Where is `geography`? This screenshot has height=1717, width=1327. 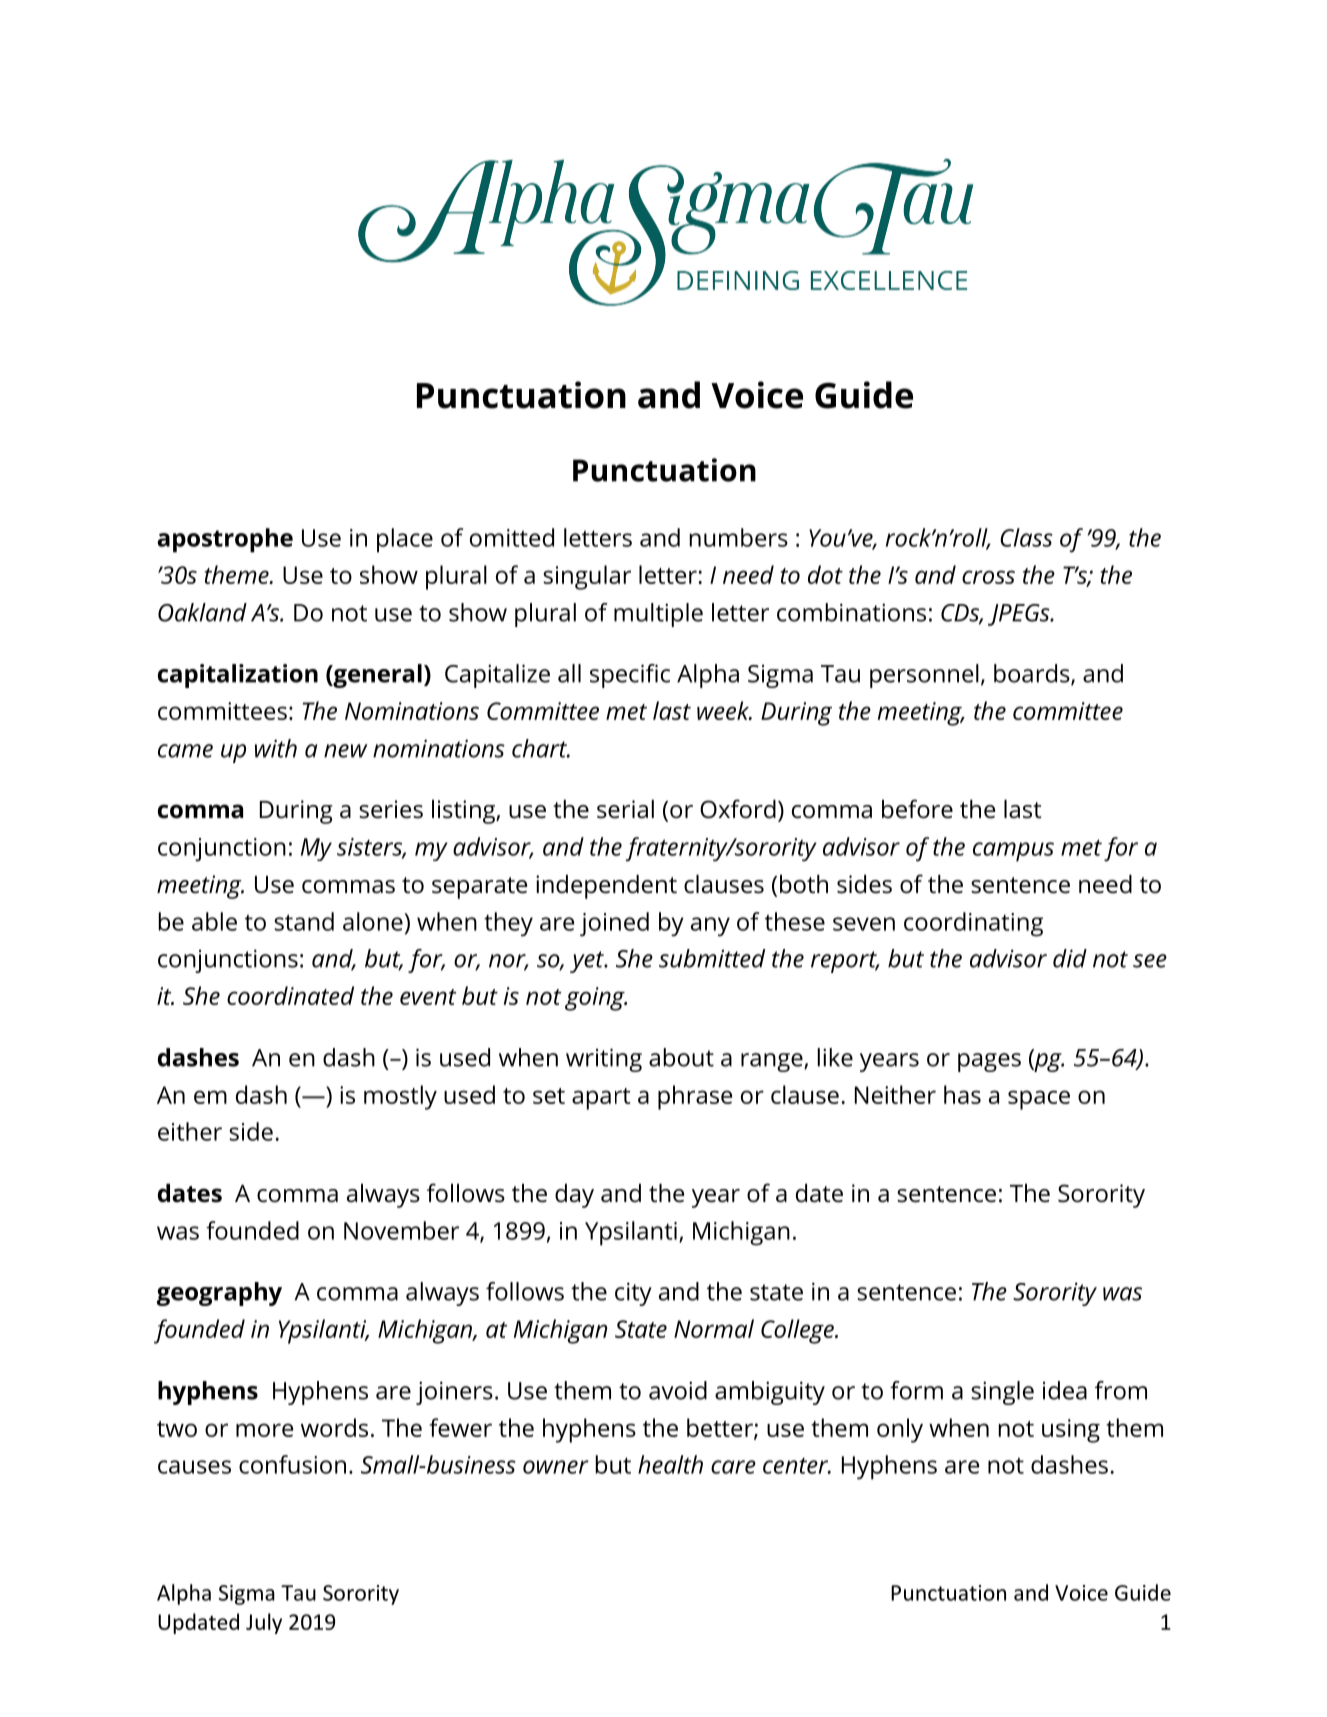
geography is located at coordinates (219, 1294).
